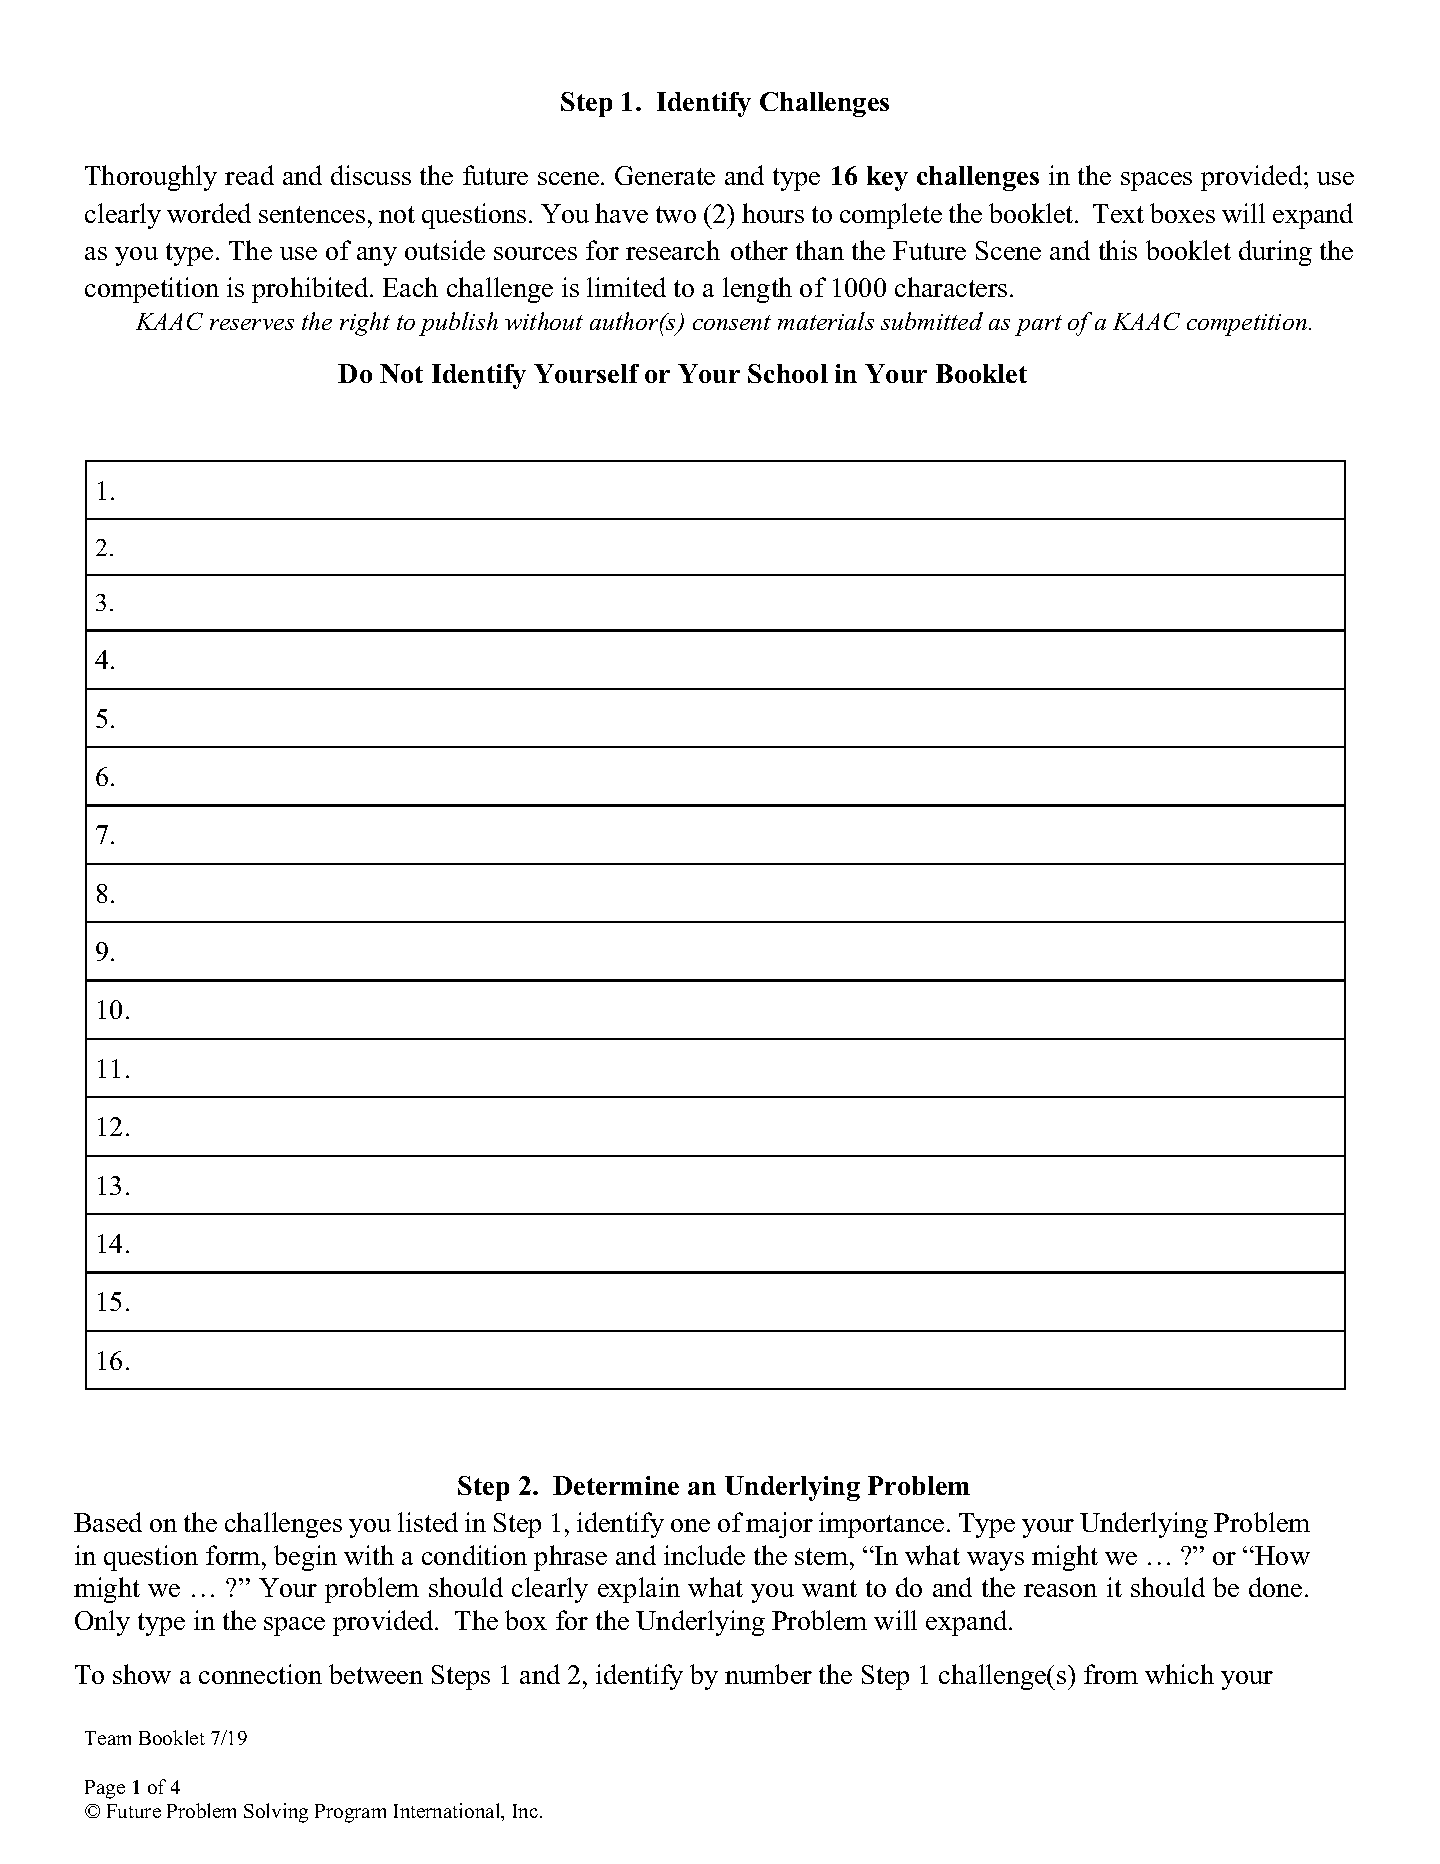  What do you see at coordinates (276, 1813) in the document?
I see `Solving` at bounding box center [276, 1813].
